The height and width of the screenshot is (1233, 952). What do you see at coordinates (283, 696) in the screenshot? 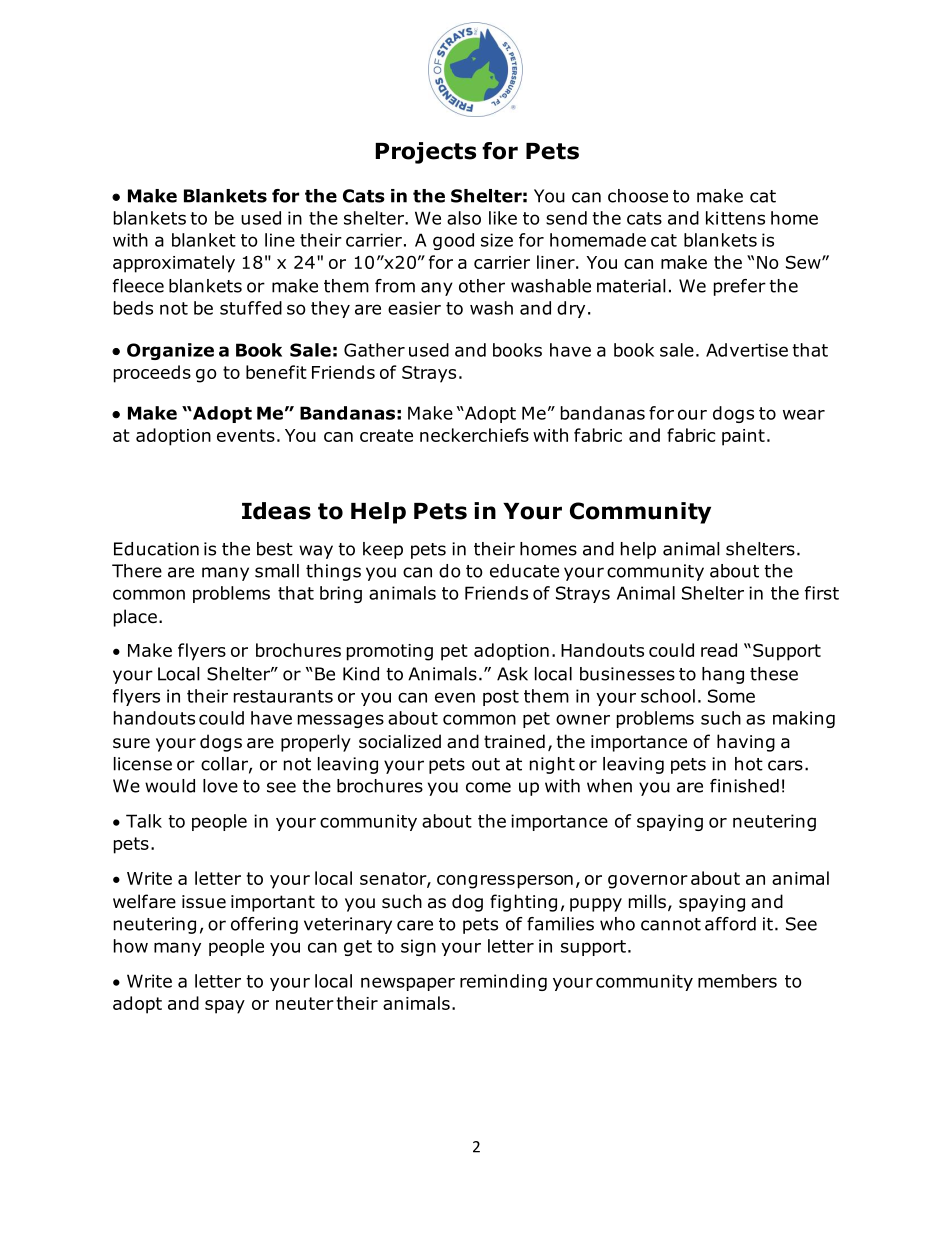
I see `restaurants` at bounding box center [283, 696].
